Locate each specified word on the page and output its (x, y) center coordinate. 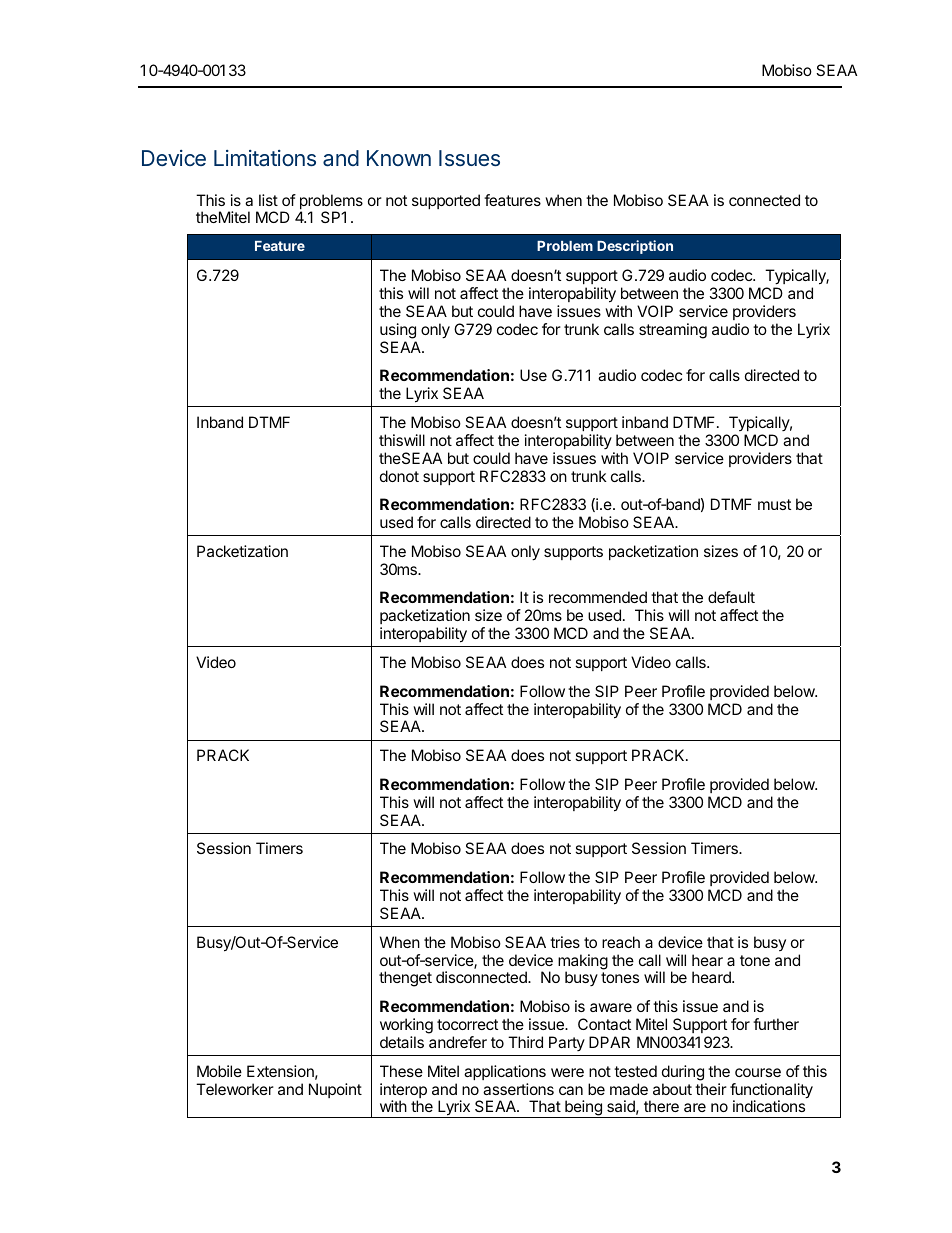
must (774, 504)
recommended (598, 597)
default (731, 597)
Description (635, 247)
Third (525, 1042)
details (402, 1042)
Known (399, 158)
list (268, 200)
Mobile (219, 1071)
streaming (673, 331)
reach (621, 942)
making (583, 963)
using (398, 331)
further (776, 1024)
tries (565, 942)
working (406, 1026)
